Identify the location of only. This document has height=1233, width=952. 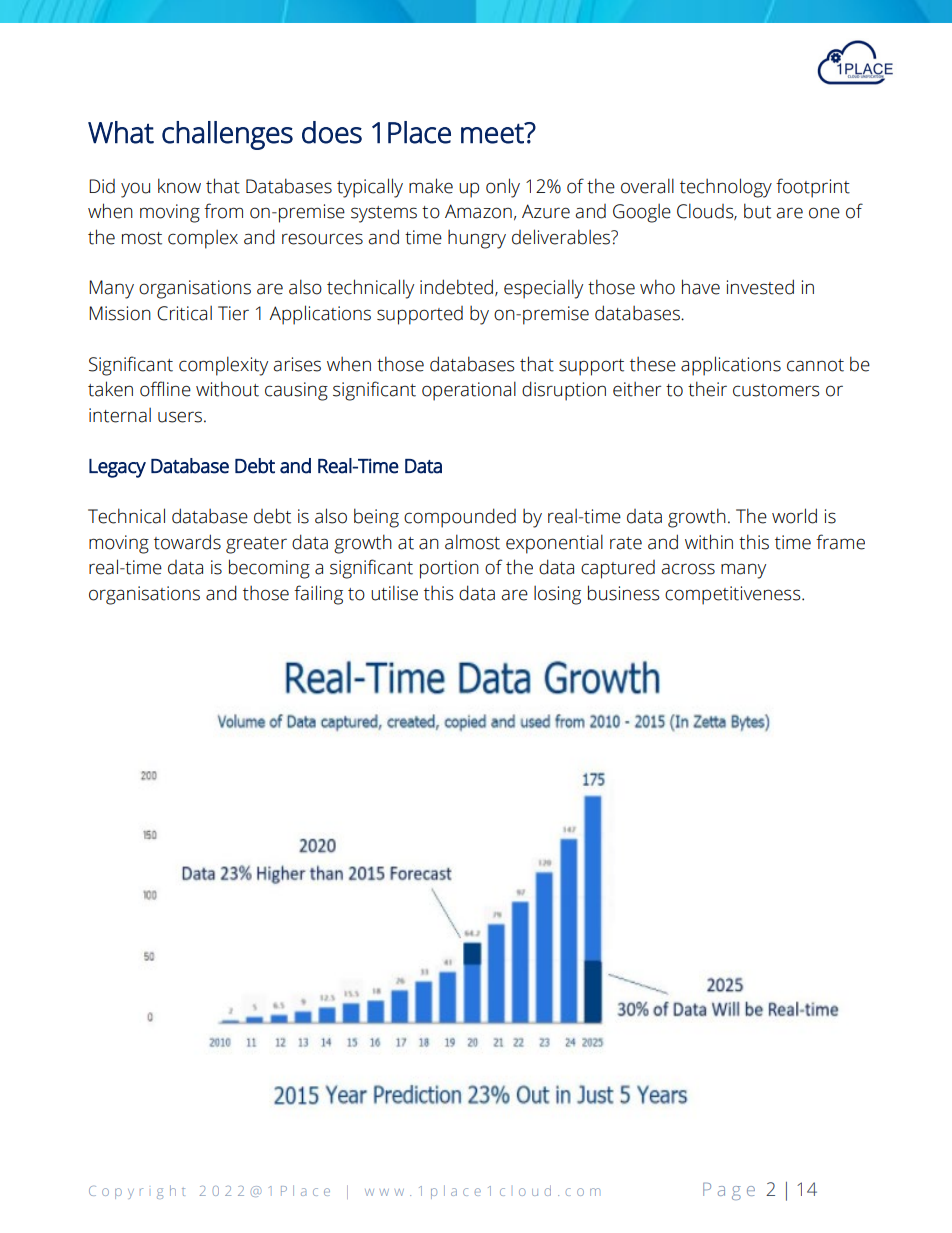
(503, 188).
